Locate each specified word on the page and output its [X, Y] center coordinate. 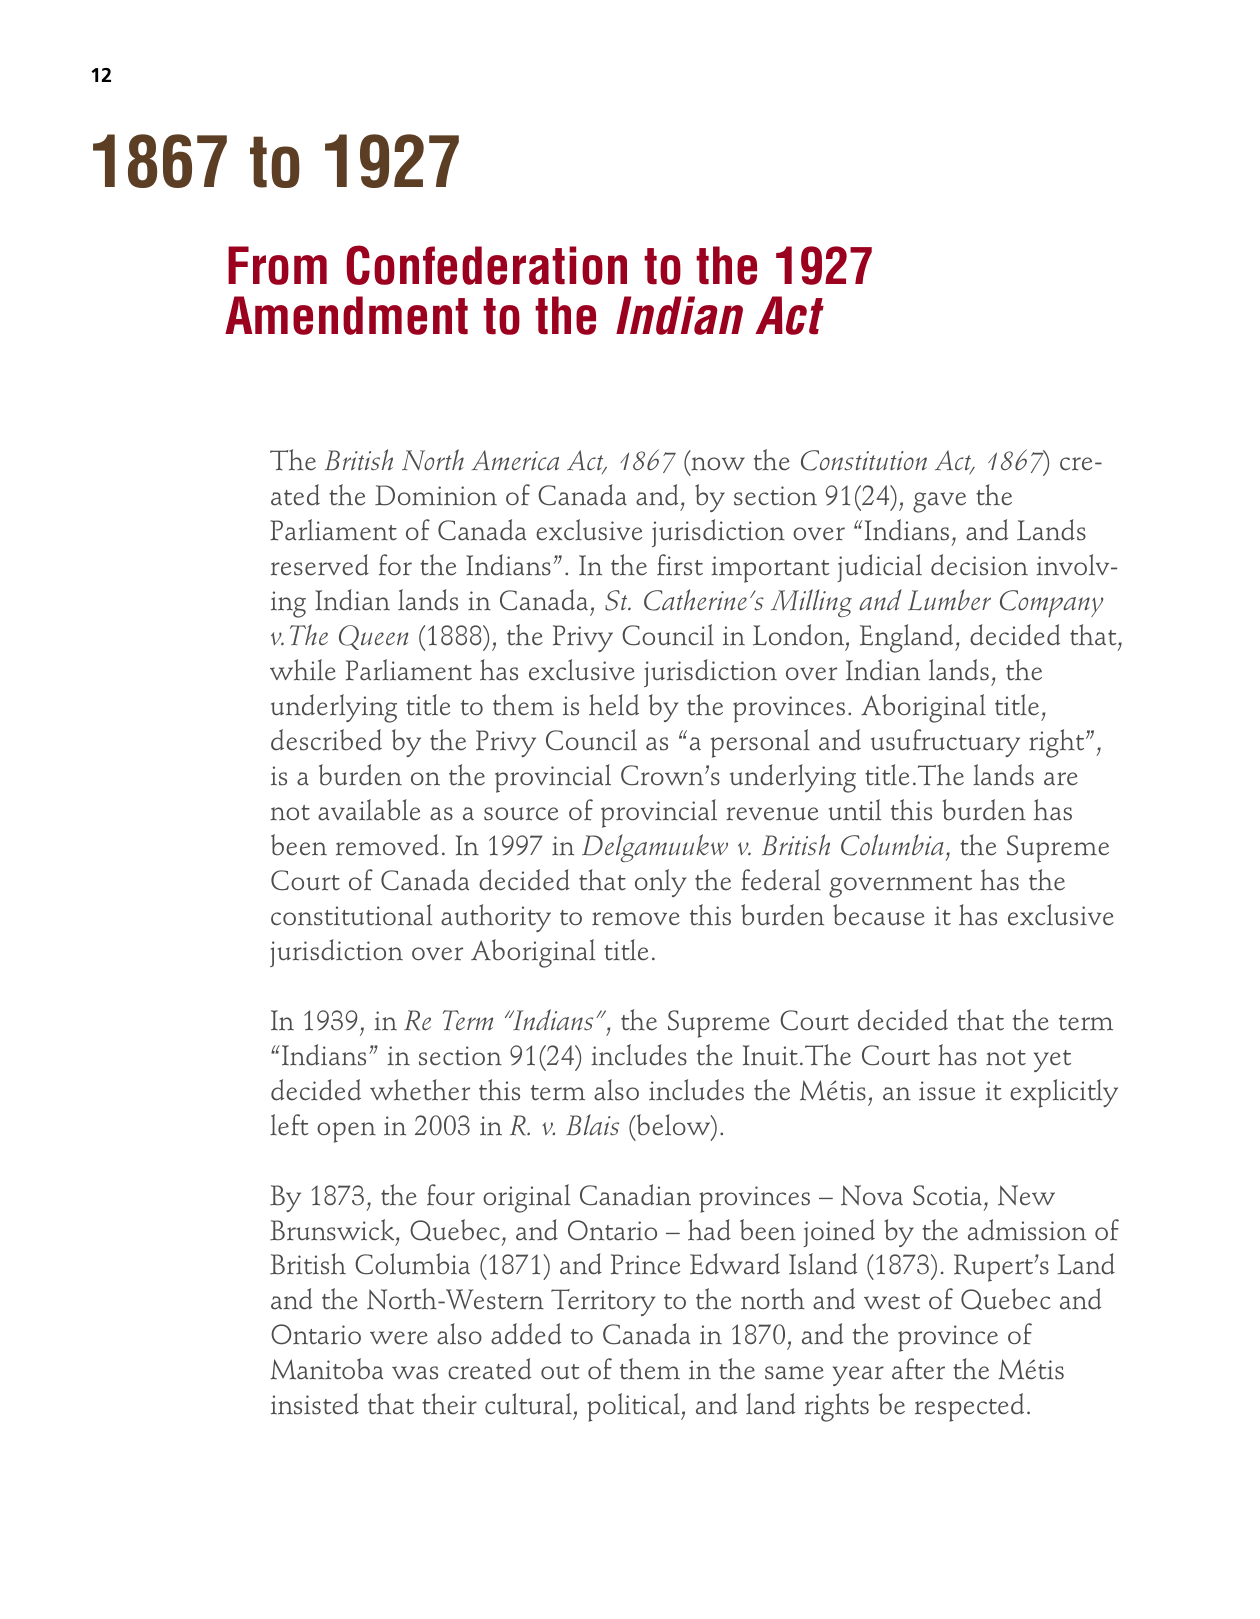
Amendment [346, 315]
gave [939, 502]
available [369, 810]
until [855, 810]
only [660, 883]
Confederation [487, 265]
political [634, 1407]
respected [969, 1407]
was [415, 1373]
